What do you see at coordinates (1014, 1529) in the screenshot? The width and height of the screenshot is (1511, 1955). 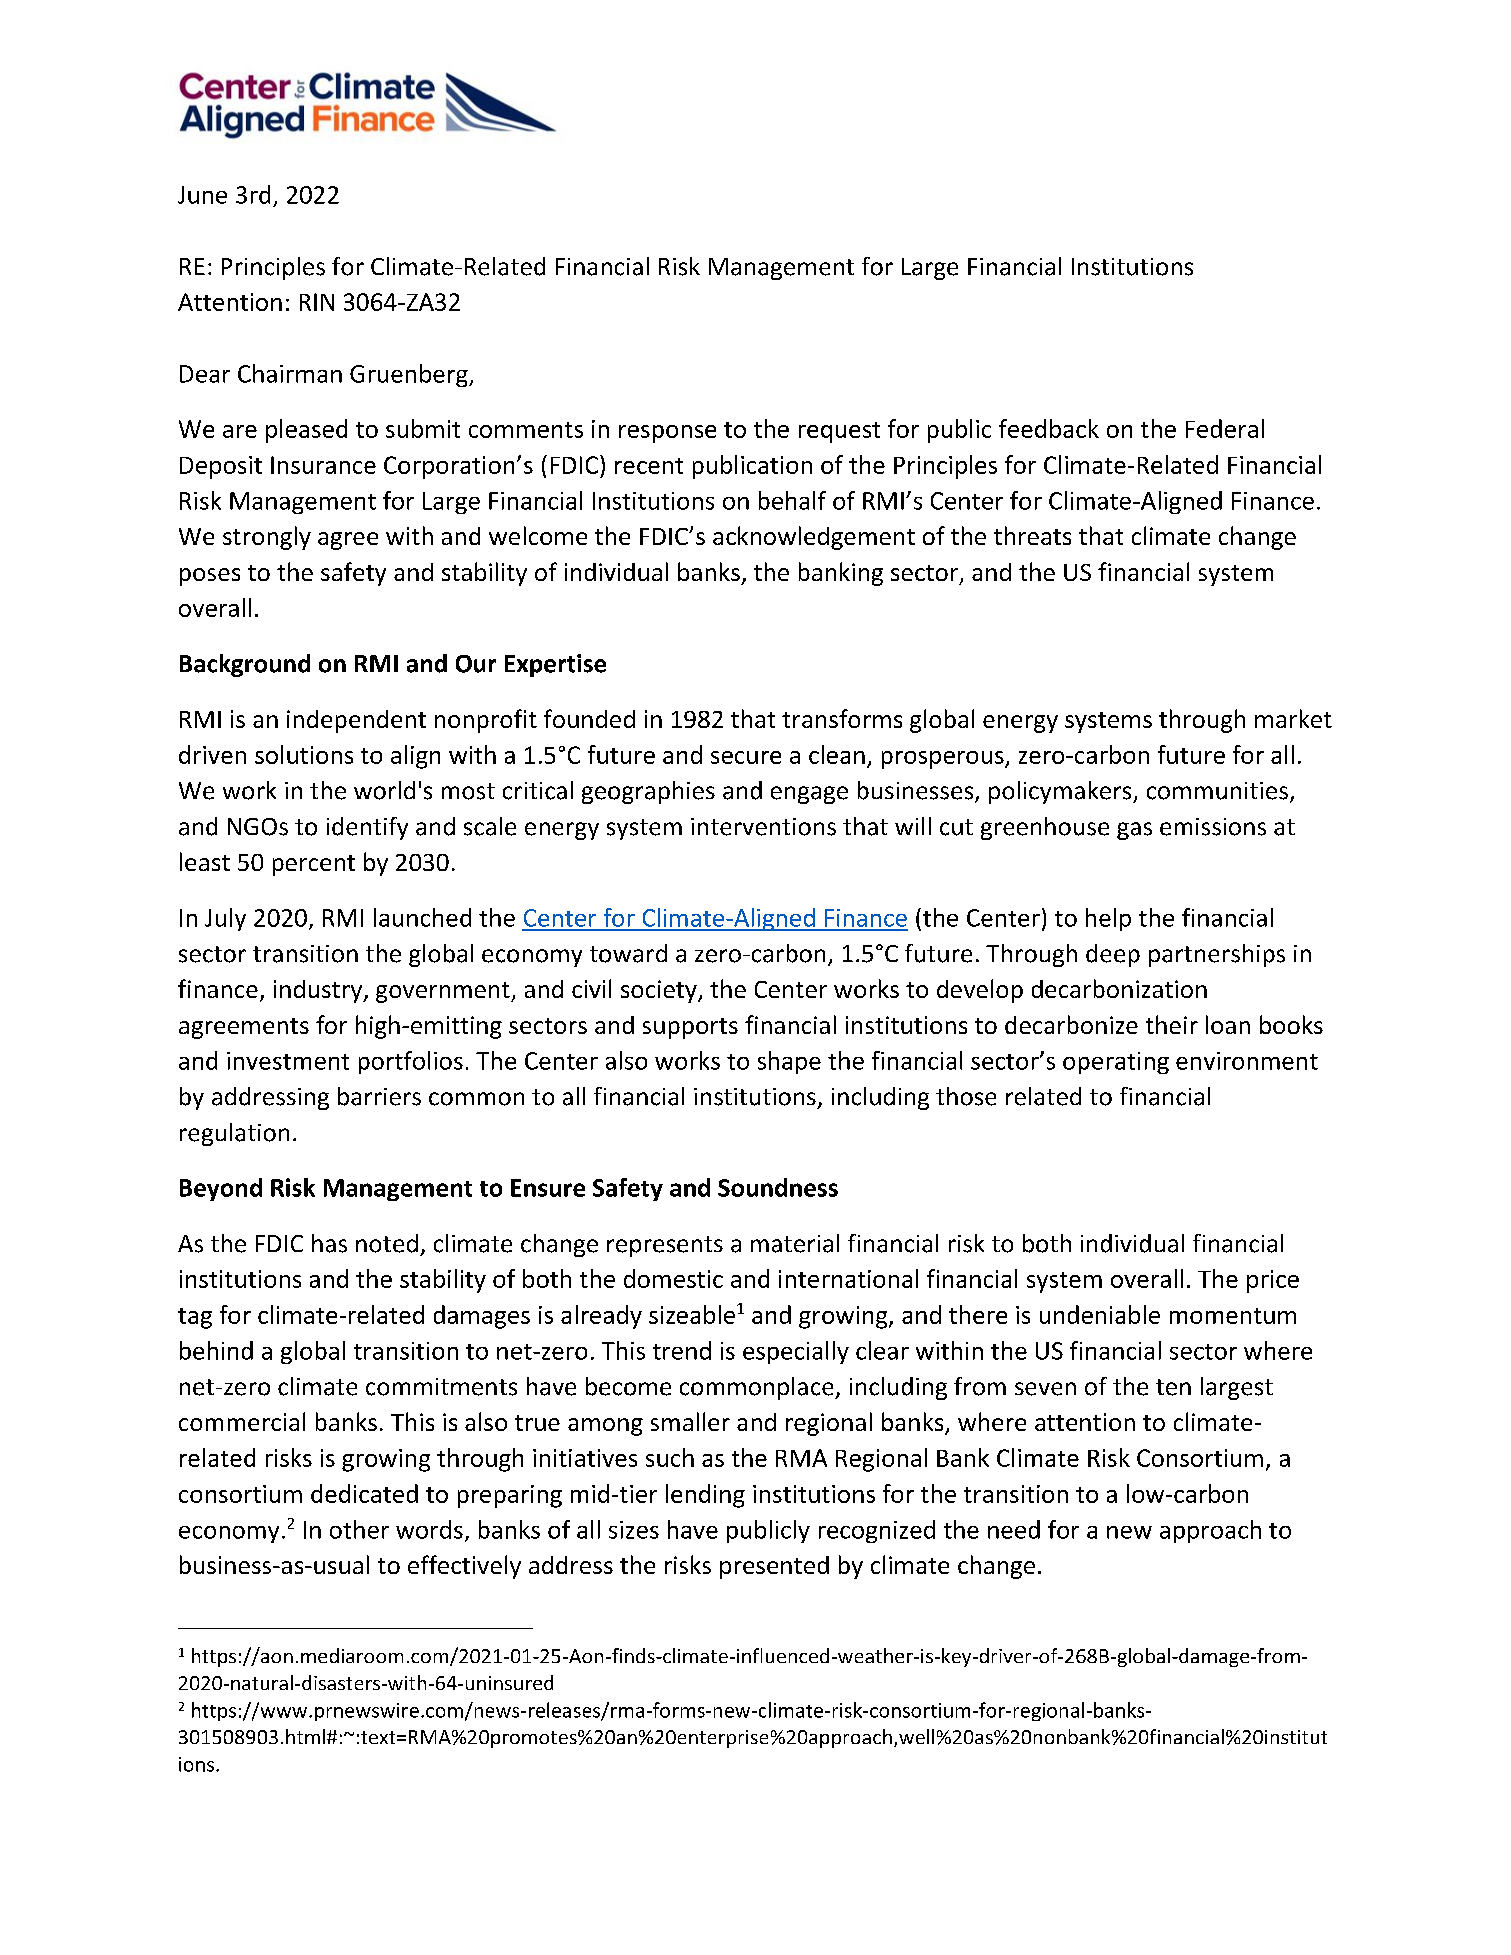 I see `need` at bounding box center [1014, 1529].
